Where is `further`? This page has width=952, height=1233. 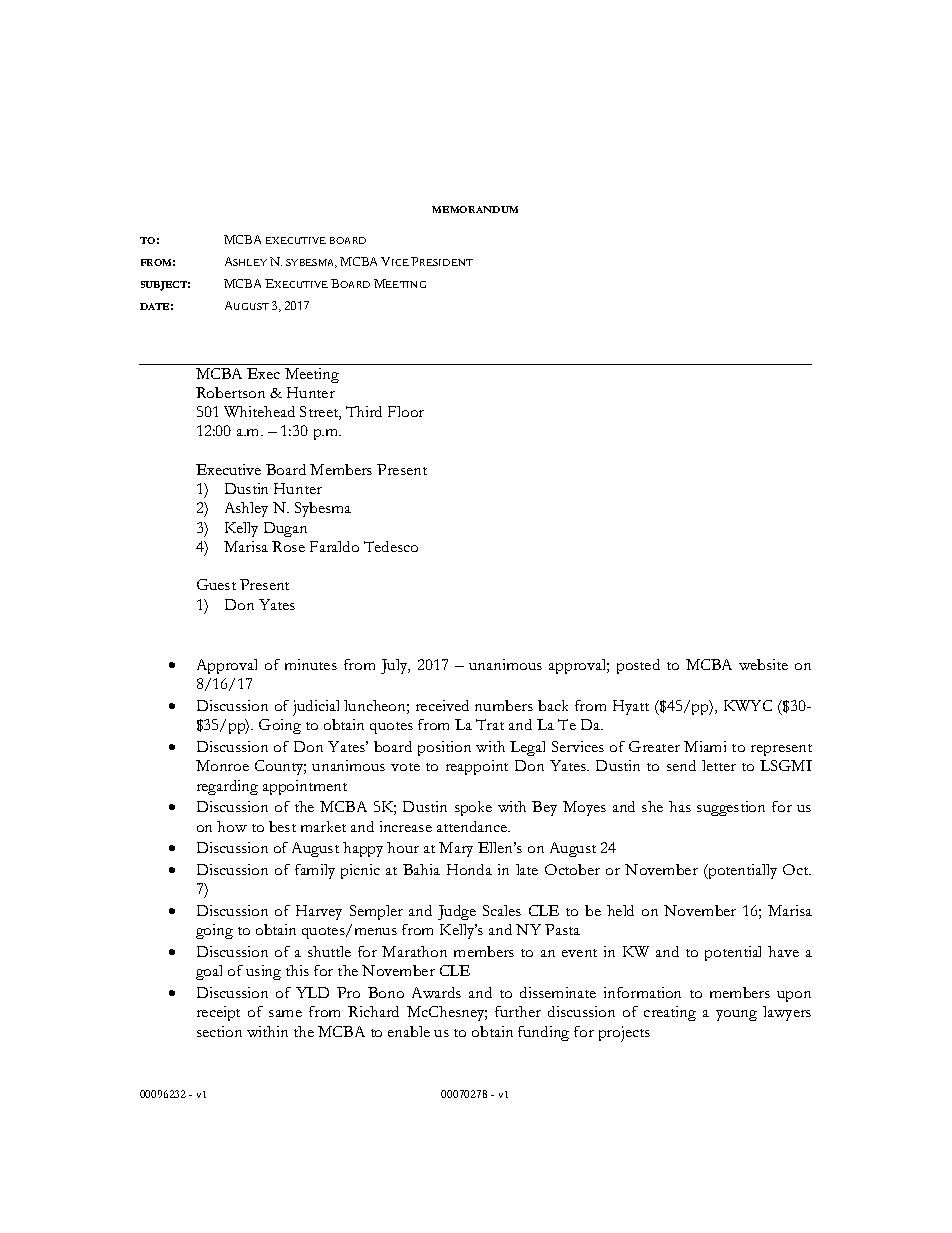
further is located at coordinates (518, 1011).
